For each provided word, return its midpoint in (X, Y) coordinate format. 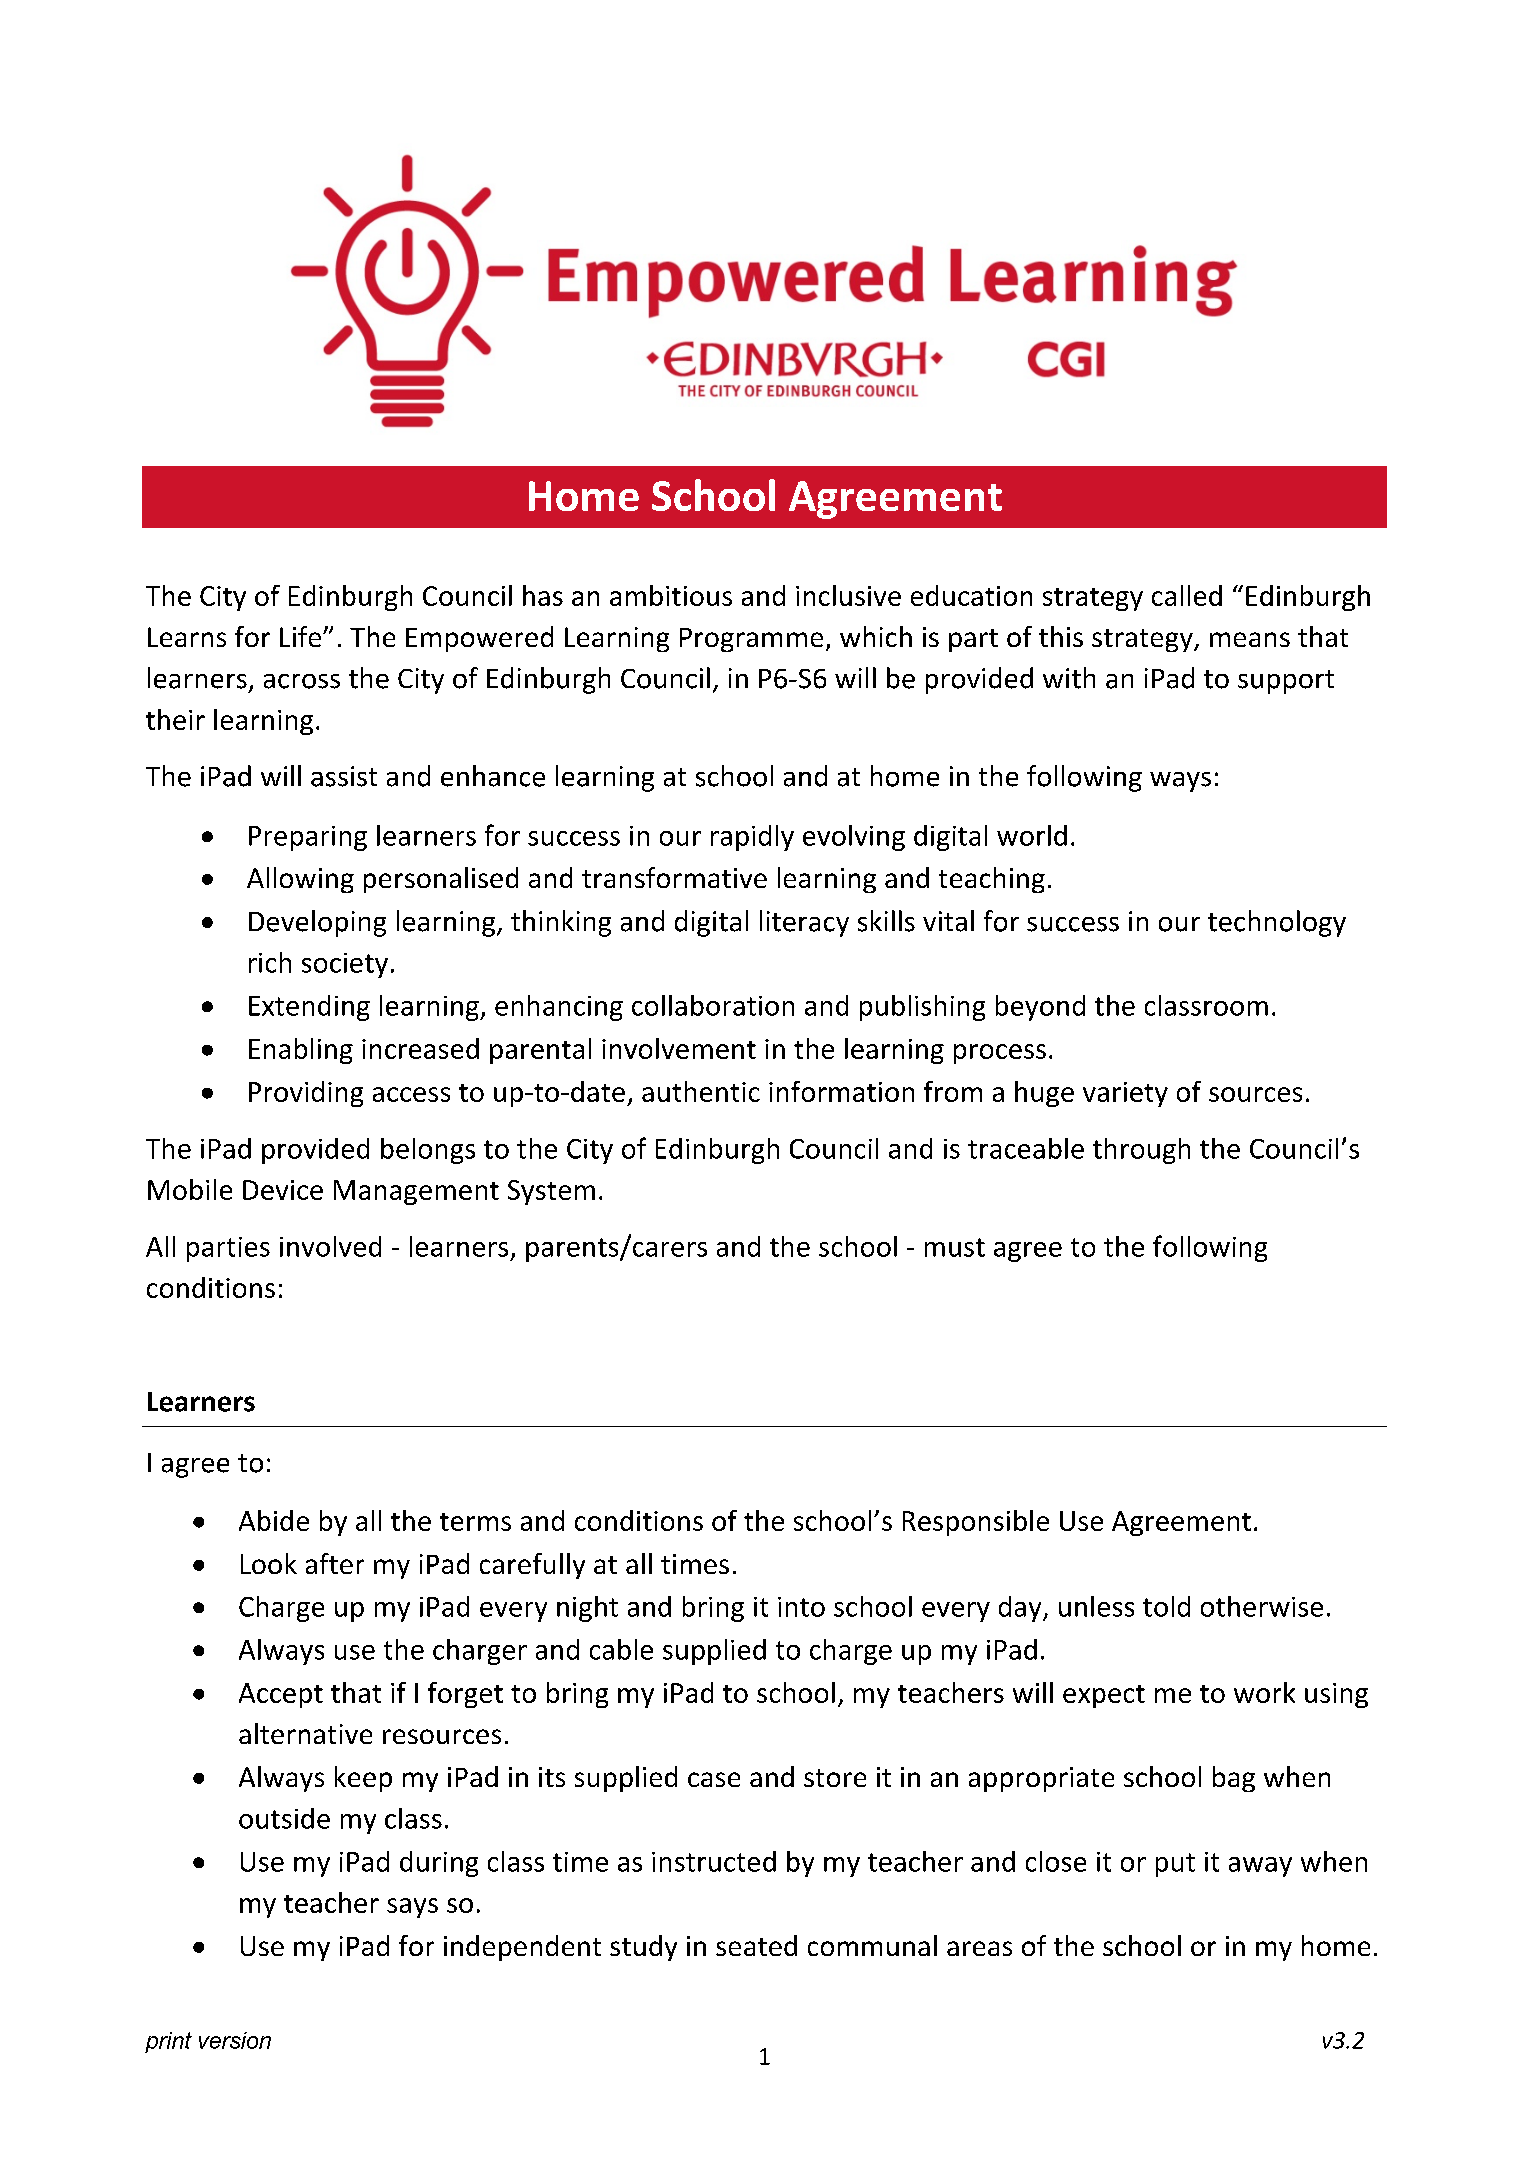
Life (302, 636)
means (1250, 639)
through (1141, 1151)
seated (756, 1945)
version (235, 2040)
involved (330, 1246)
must (955, 1247)
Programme (751, 640)
